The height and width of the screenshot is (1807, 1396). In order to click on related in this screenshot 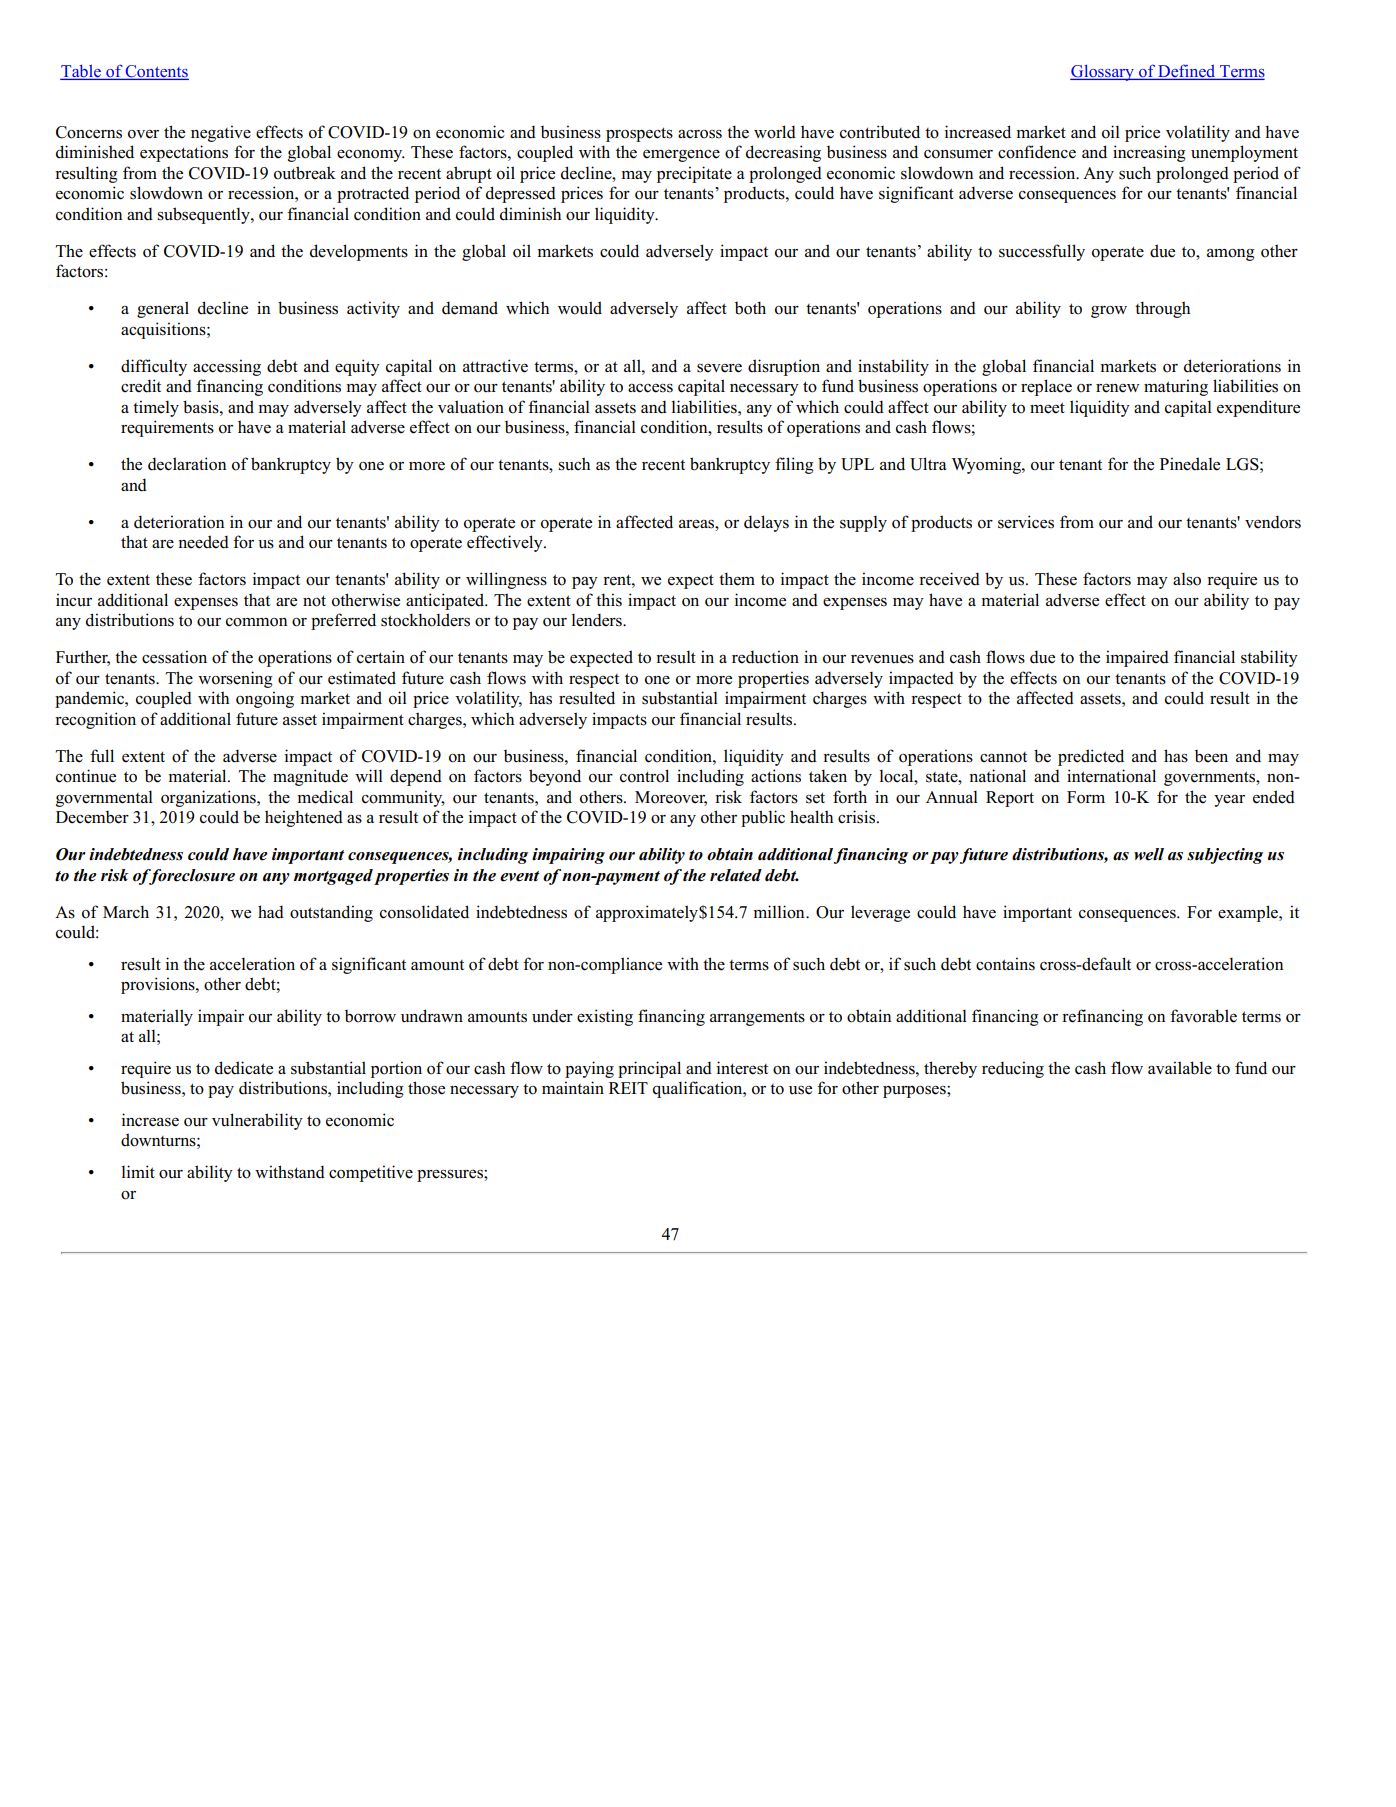, I will do `click(736, 875)`.
